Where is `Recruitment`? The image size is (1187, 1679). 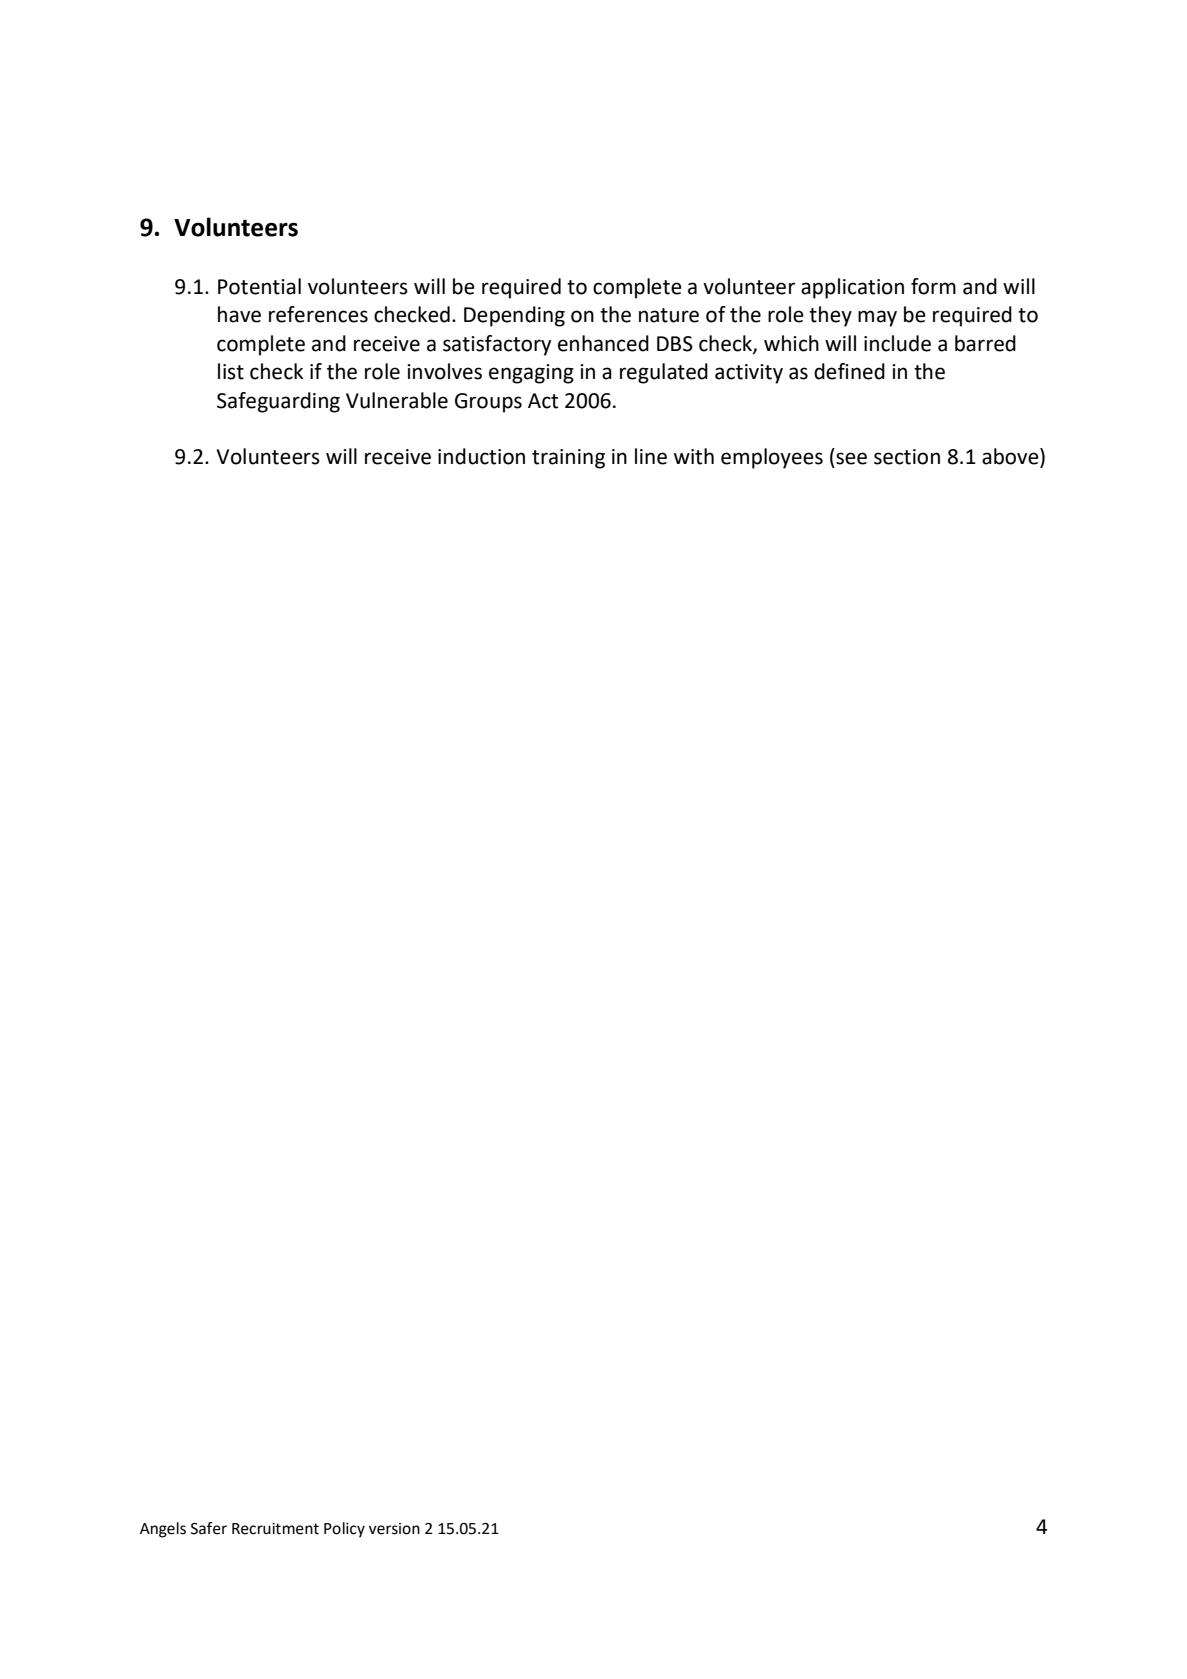 Recruitment is located at coordinates (275, 1529).
